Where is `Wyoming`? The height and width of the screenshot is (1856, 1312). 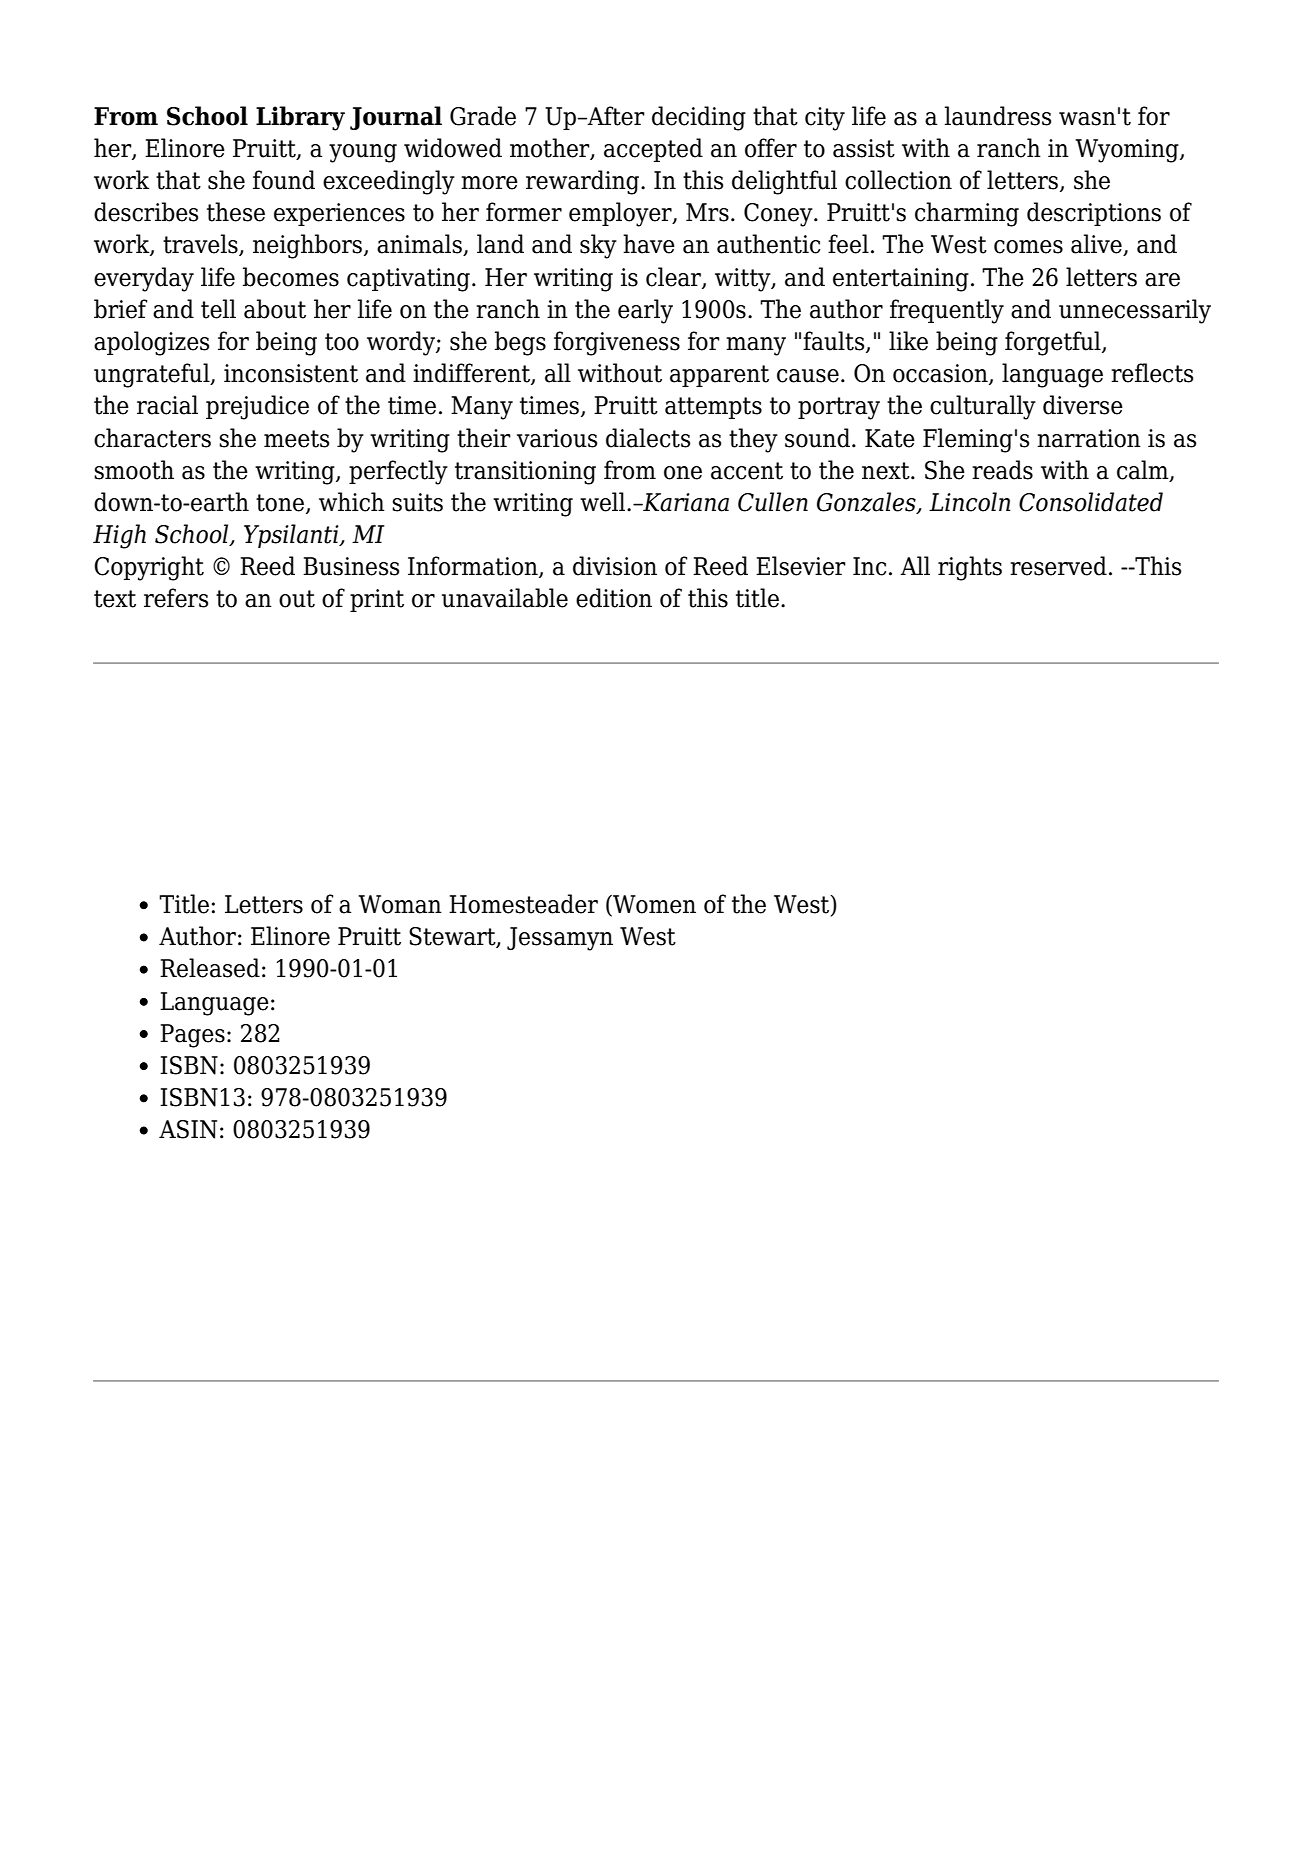
Wyoming is located at coordinates (1128, 151).
